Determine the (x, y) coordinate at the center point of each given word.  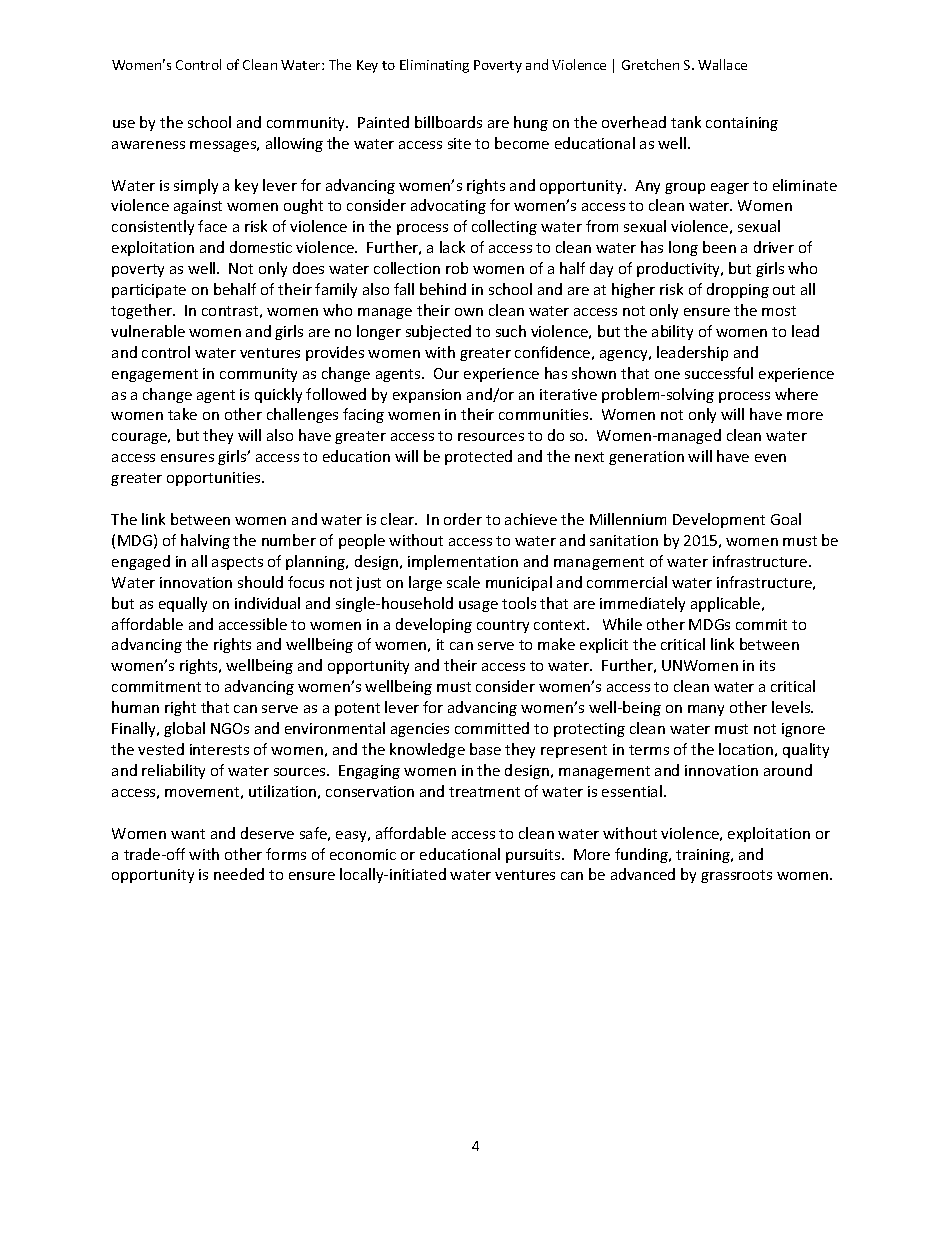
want (188, 834)
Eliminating (434, 66)
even (770, 458)
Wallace (722, 64)
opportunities (215, 479)
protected (478, 457)
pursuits (534, 856)
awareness (148, 145)
